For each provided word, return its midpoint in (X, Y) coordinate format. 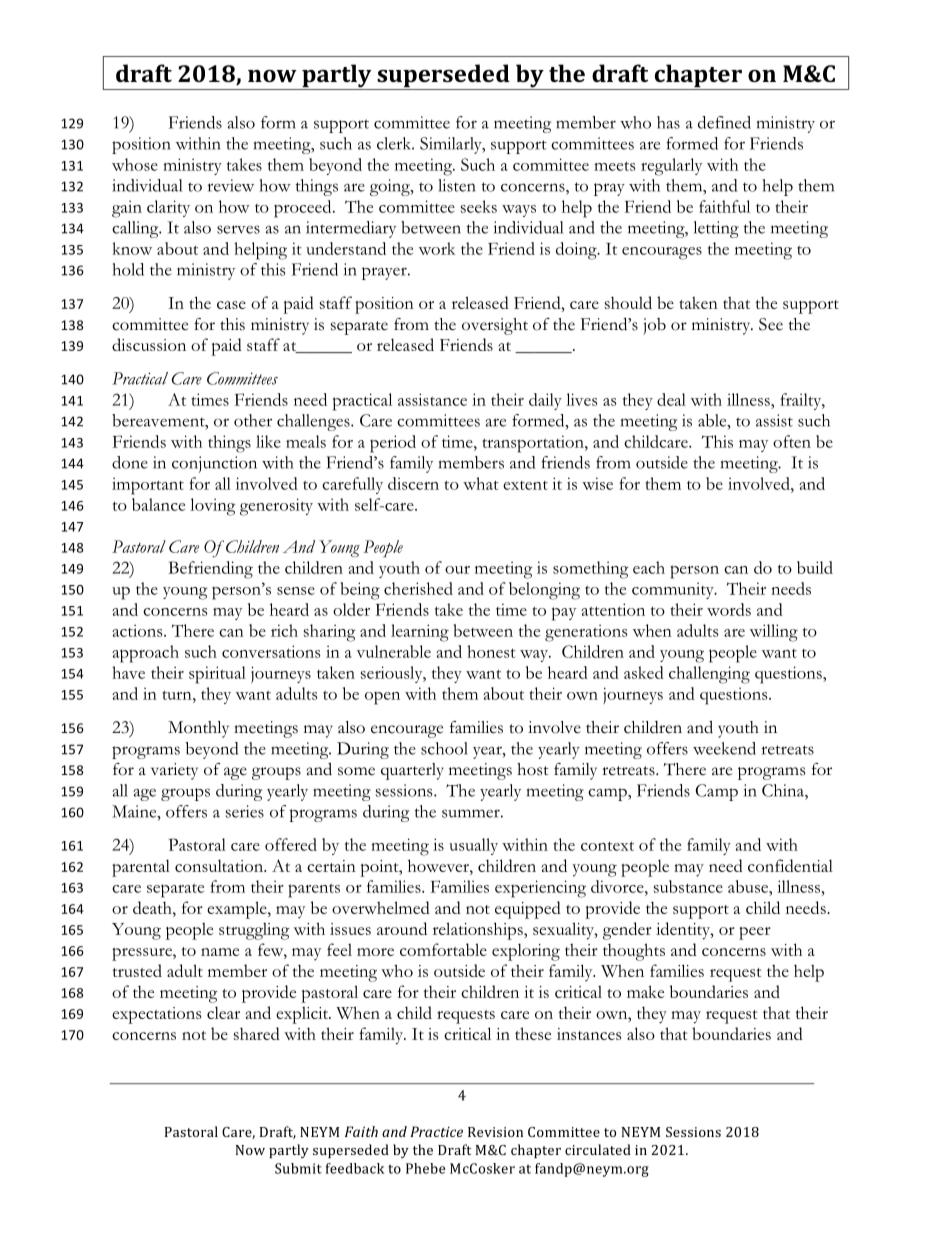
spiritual (217, 675)
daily (545, 401)
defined (724, 122)
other (253, 420)
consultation (220, 865)
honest (491, 651)
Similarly (452, 145)
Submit (298, 1168)
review (231, 185)
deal (671, 399)
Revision (495, 1132)
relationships (479, 931)
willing (774, 633)
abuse (749, 886)
